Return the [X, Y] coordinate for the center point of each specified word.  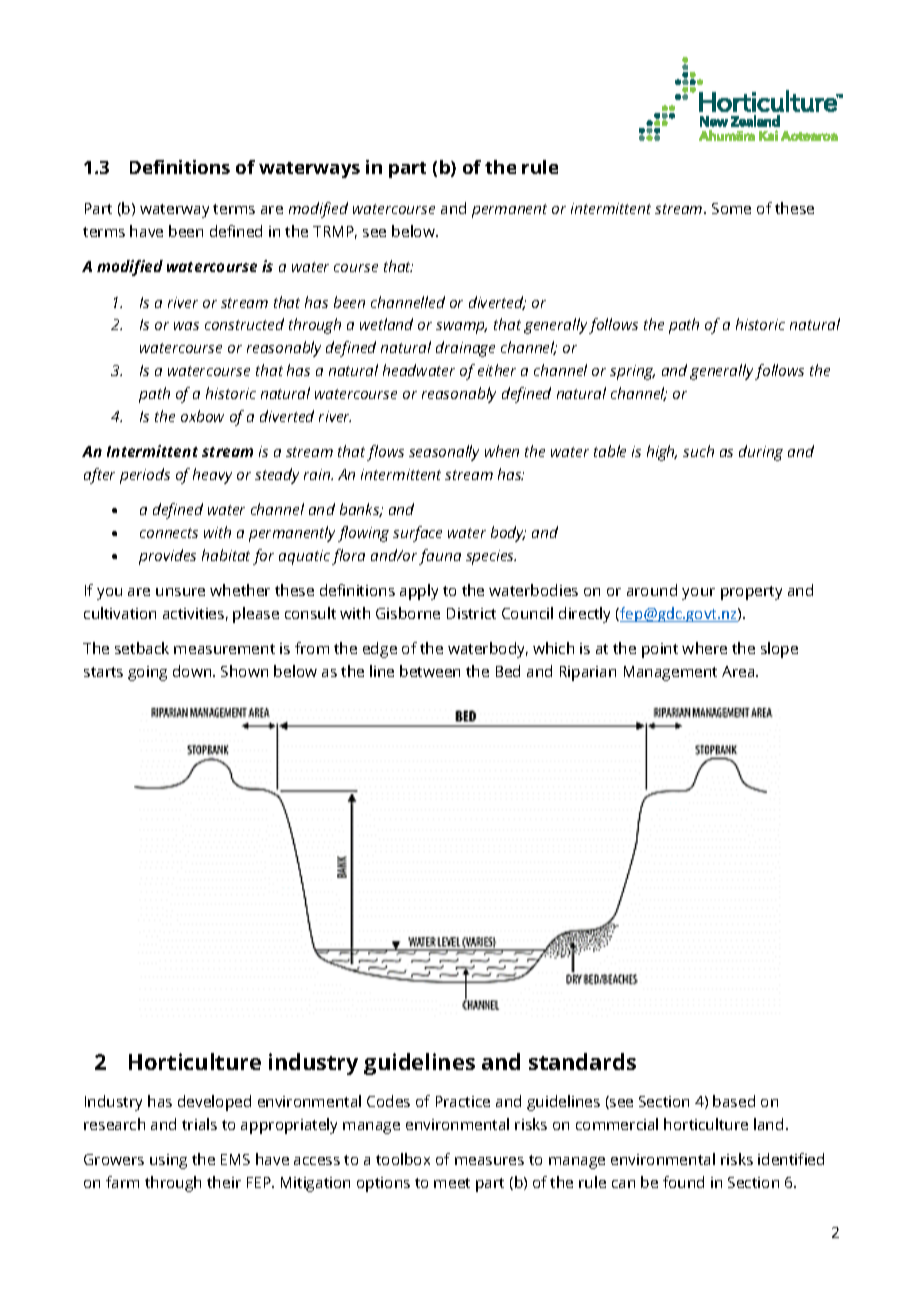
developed [214, 1103]
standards [582, 1061]
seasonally [444, 453]
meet [452, 1183]
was [186, 326]
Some [731, 208]
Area [739, 671]
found [683, 1182]
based [734, 1101]
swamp [461, 328]
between [430, 671]
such [698, 451]
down [193, 671]
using [168, 1161]
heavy [212, 476]
